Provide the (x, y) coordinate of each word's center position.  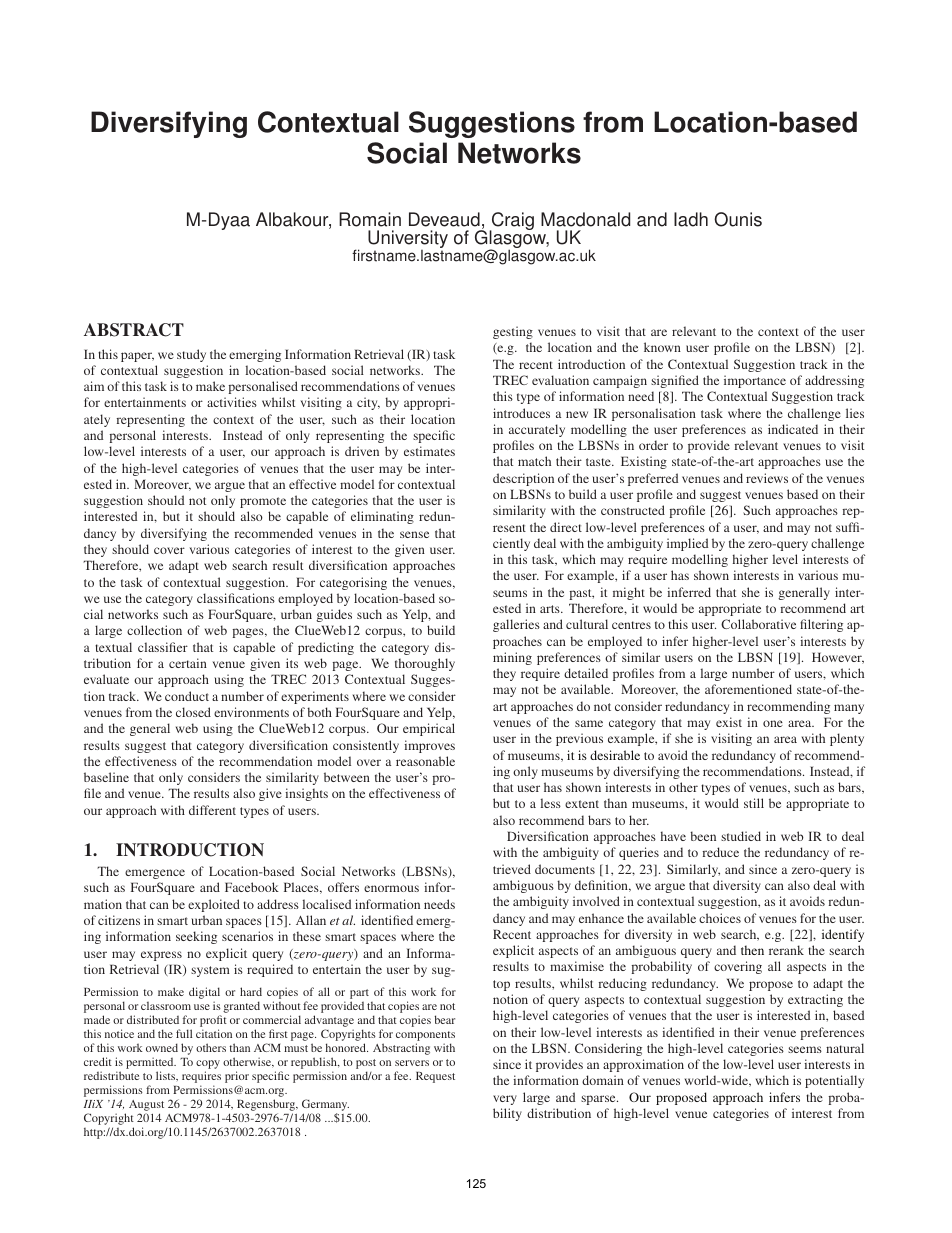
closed (193, 712)
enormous (391, 888)
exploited (214, 905)
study (191, 355)
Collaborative (758, 624)
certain (188, 663)
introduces (521, 413)
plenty (847, 739)
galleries (516, 625)
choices (720, 918)
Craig (511, 222)
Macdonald (585, 219)
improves (429, 746)
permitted (151, 1064)
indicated (793, 429)
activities (232, 402)
